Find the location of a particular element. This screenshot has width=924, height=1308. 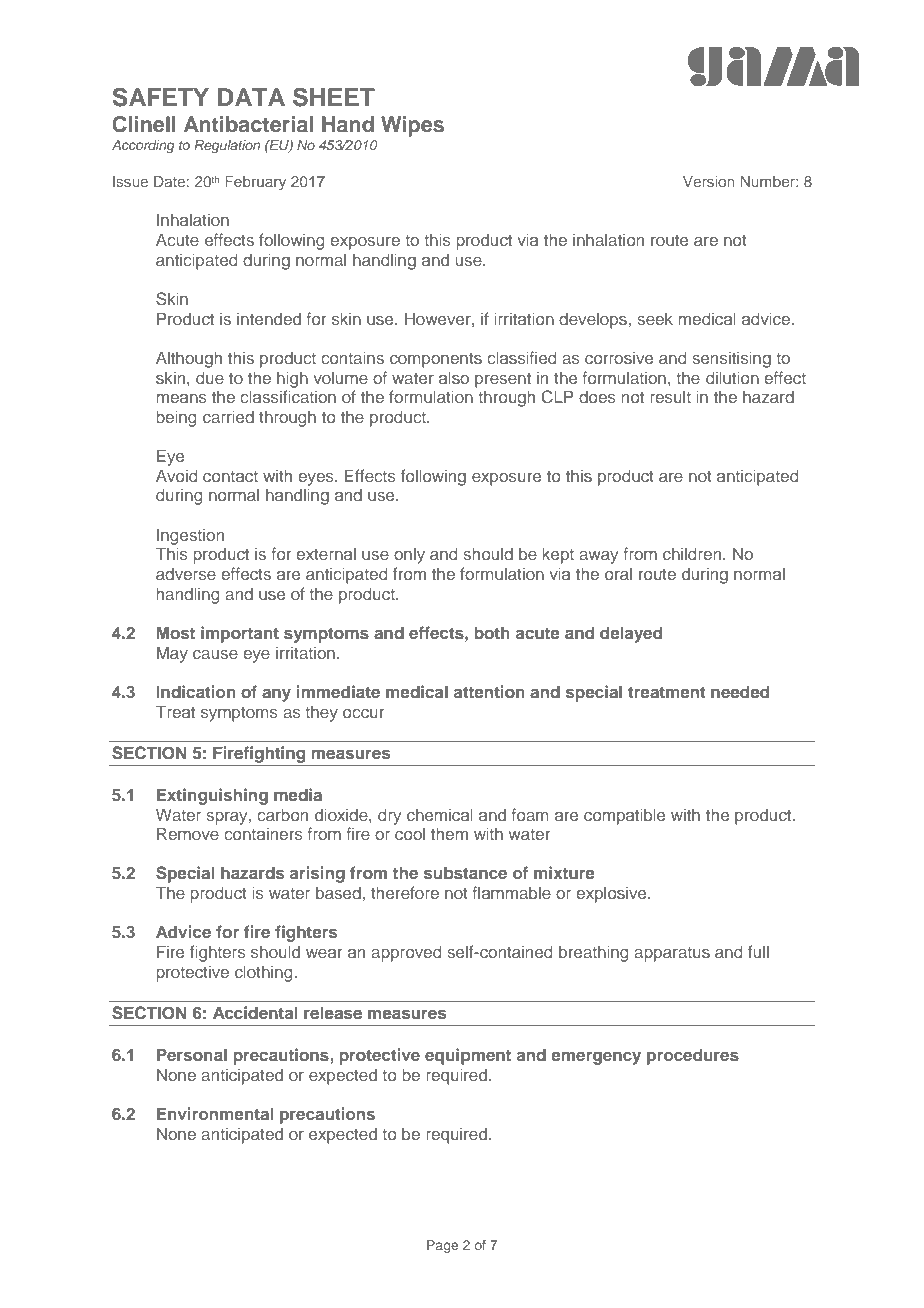

attention is located at coordinates (489, 691).
